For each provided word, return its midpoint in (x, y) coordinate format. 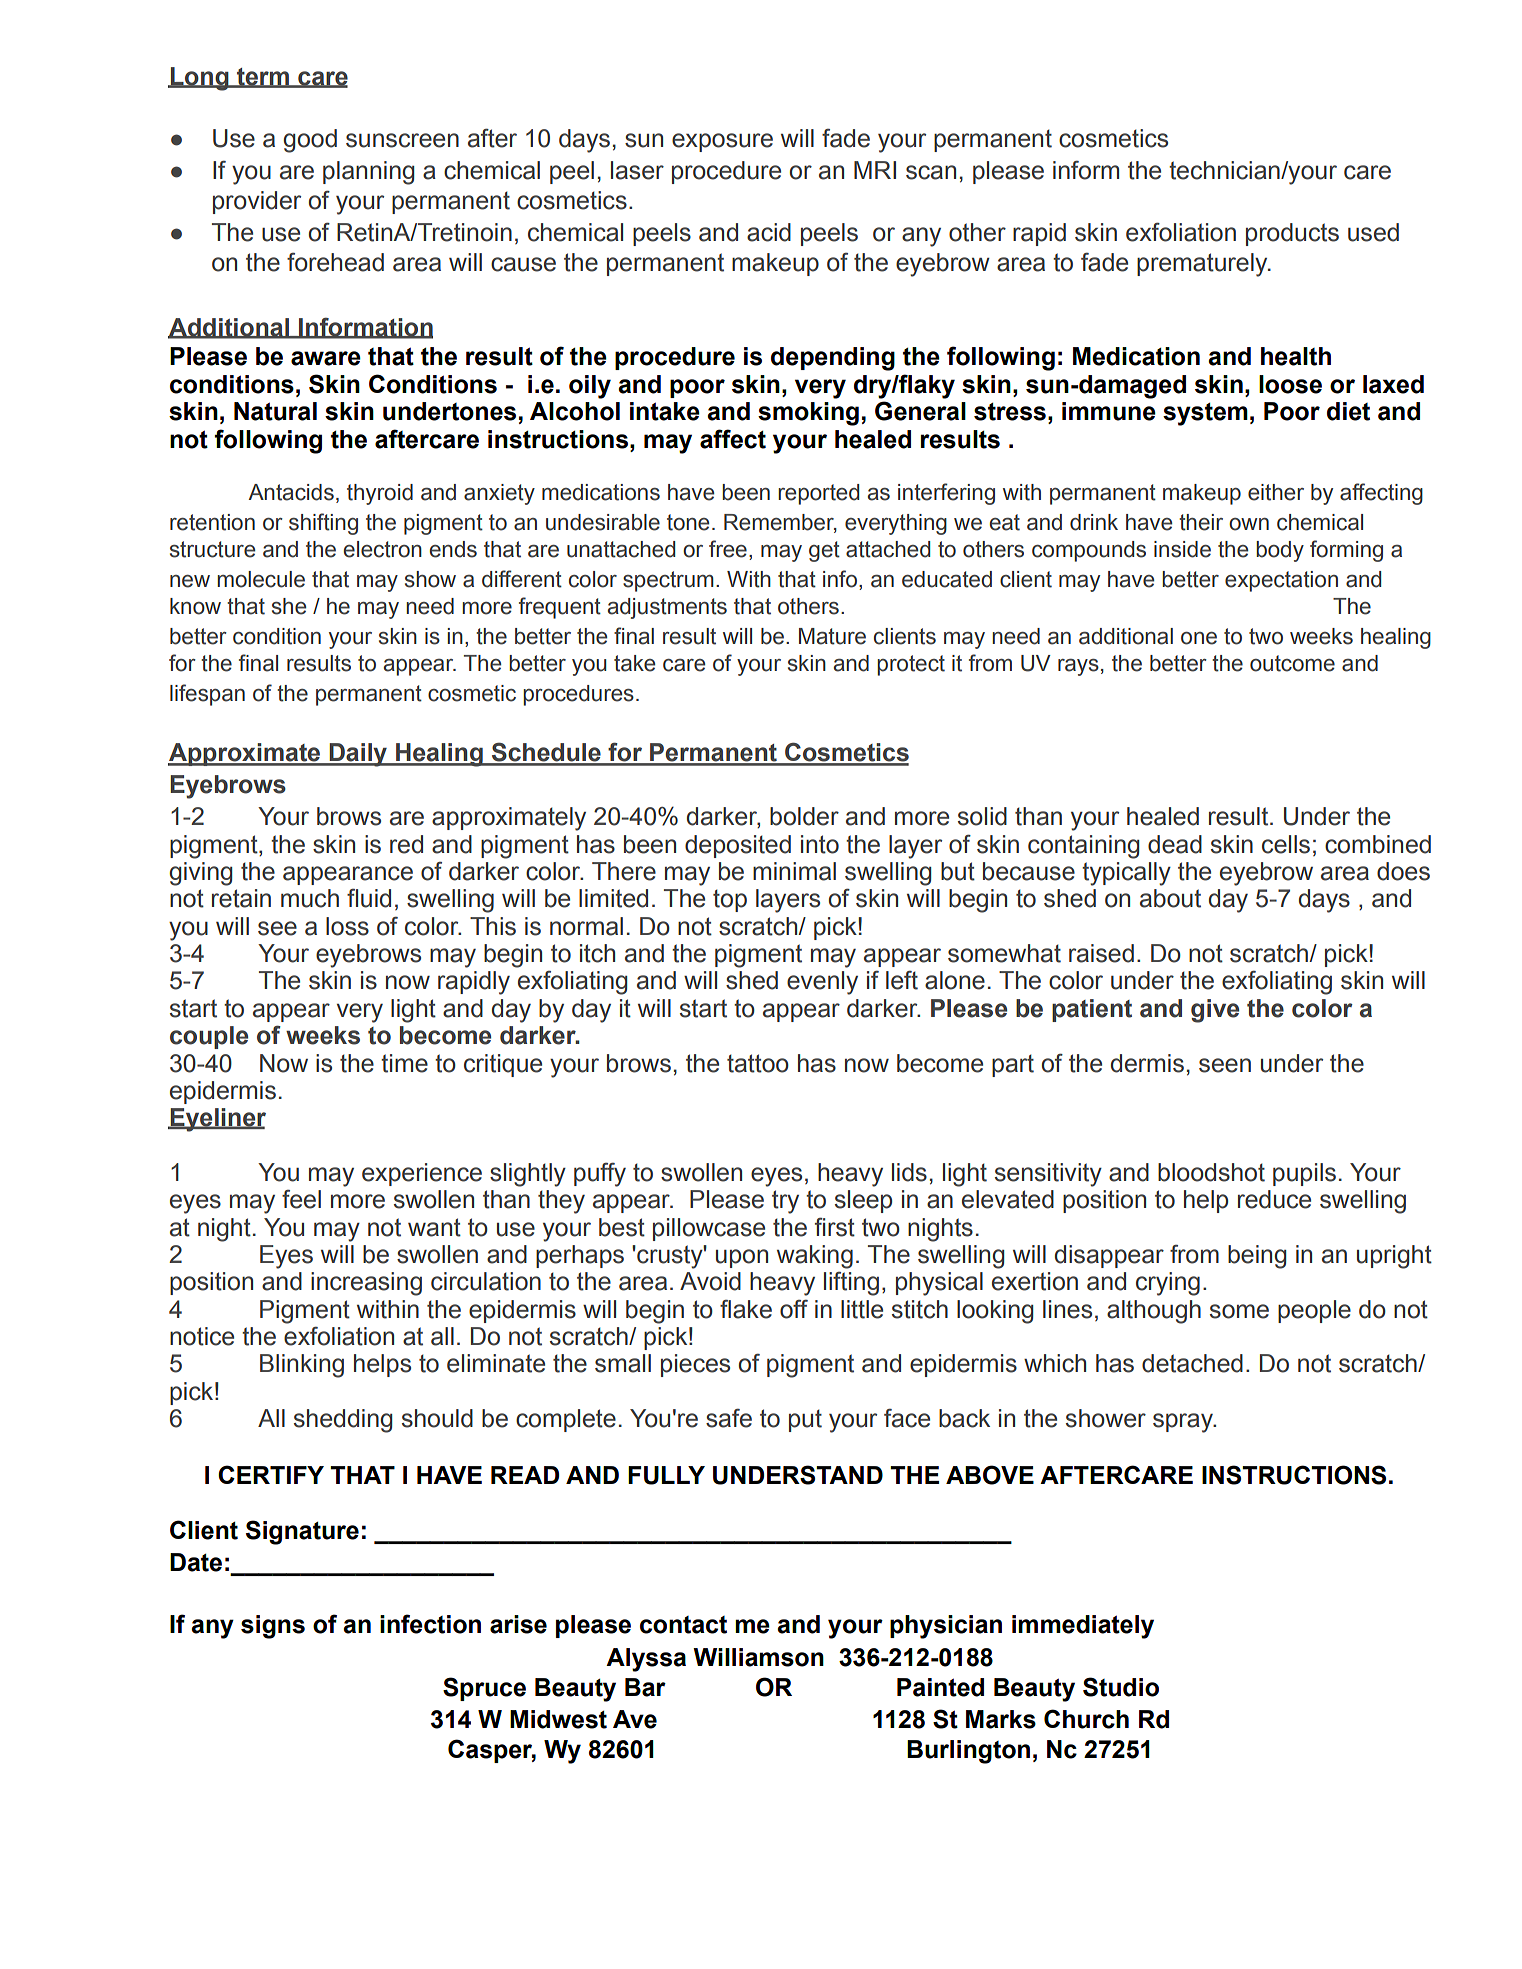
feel (301, 1199)
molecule (261, 579)
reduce (1274, 1199)
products (1292, 234)
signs (273, 1627)
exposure (722, 142)
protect (911, 665)
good (310, 141)
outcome (1292, 663)
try (785, 1202)
